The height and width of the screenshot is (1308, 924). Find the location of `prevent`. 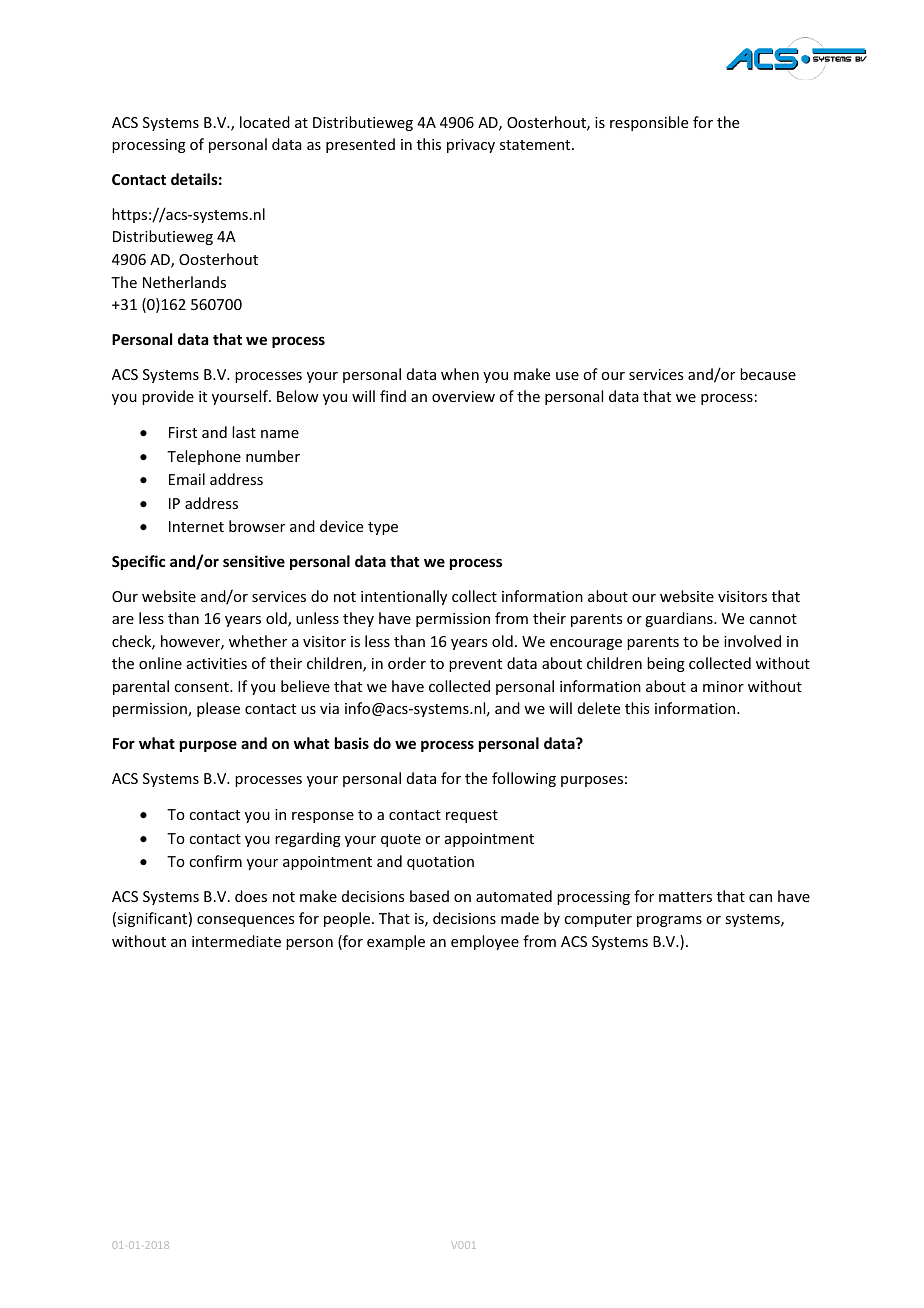

prevent is located at coordinates (475, 665).
